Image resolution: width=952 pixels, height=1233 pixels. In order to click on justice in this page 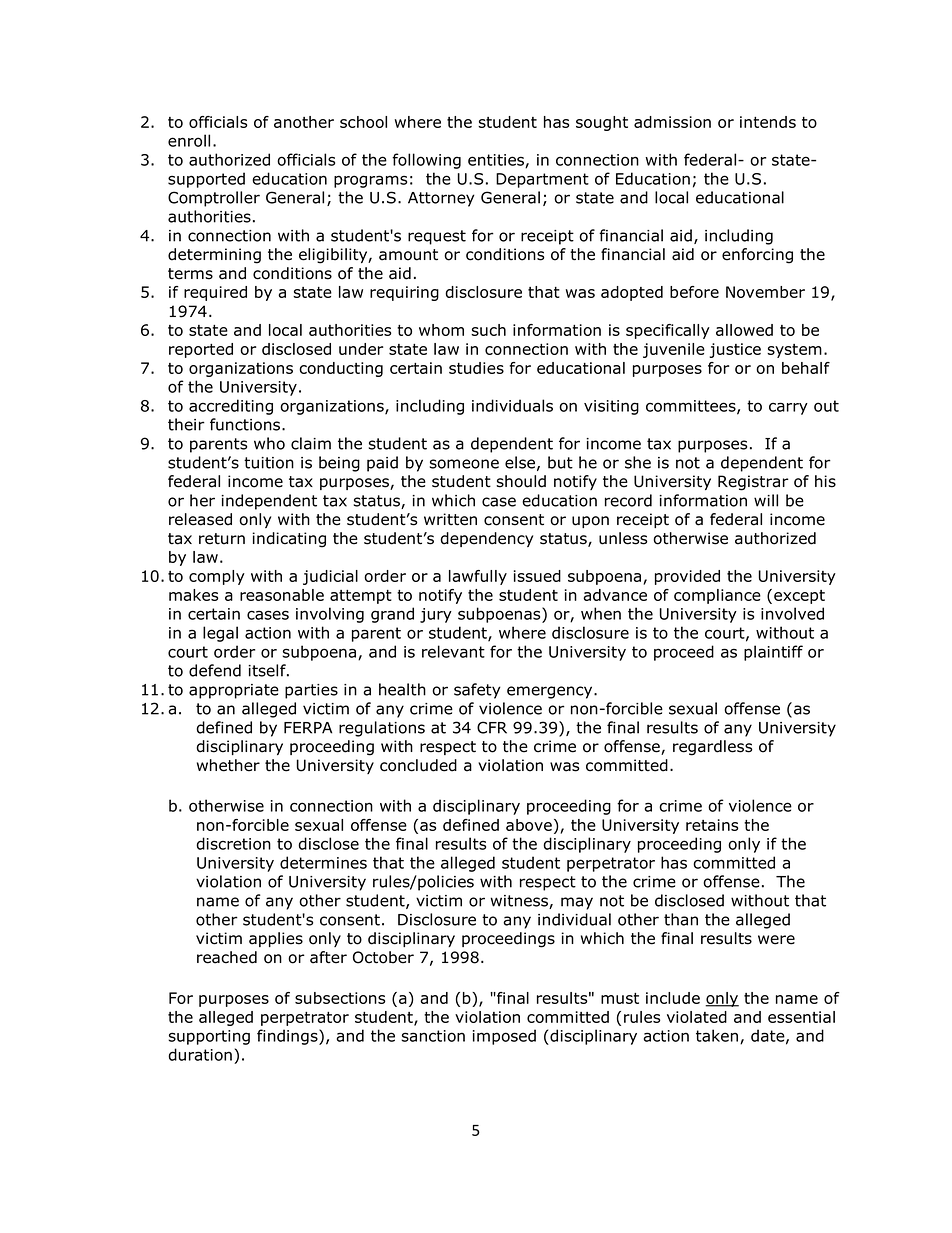, I will do `click(735, 350)`.
